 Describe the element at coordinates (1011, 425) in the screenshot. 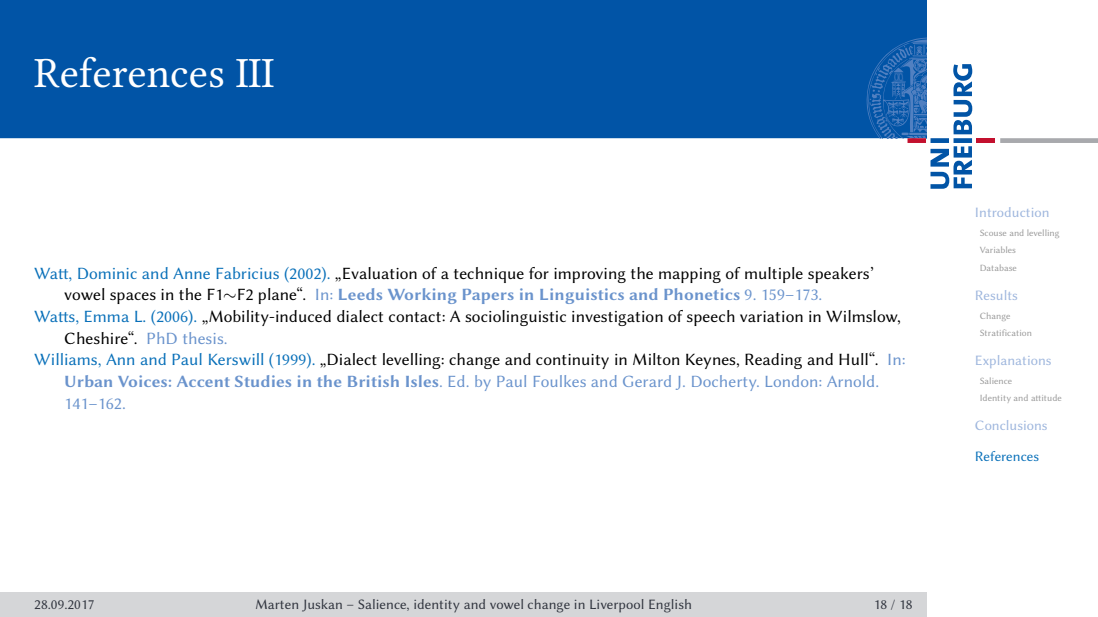

I see `Conclusions` at that location.
